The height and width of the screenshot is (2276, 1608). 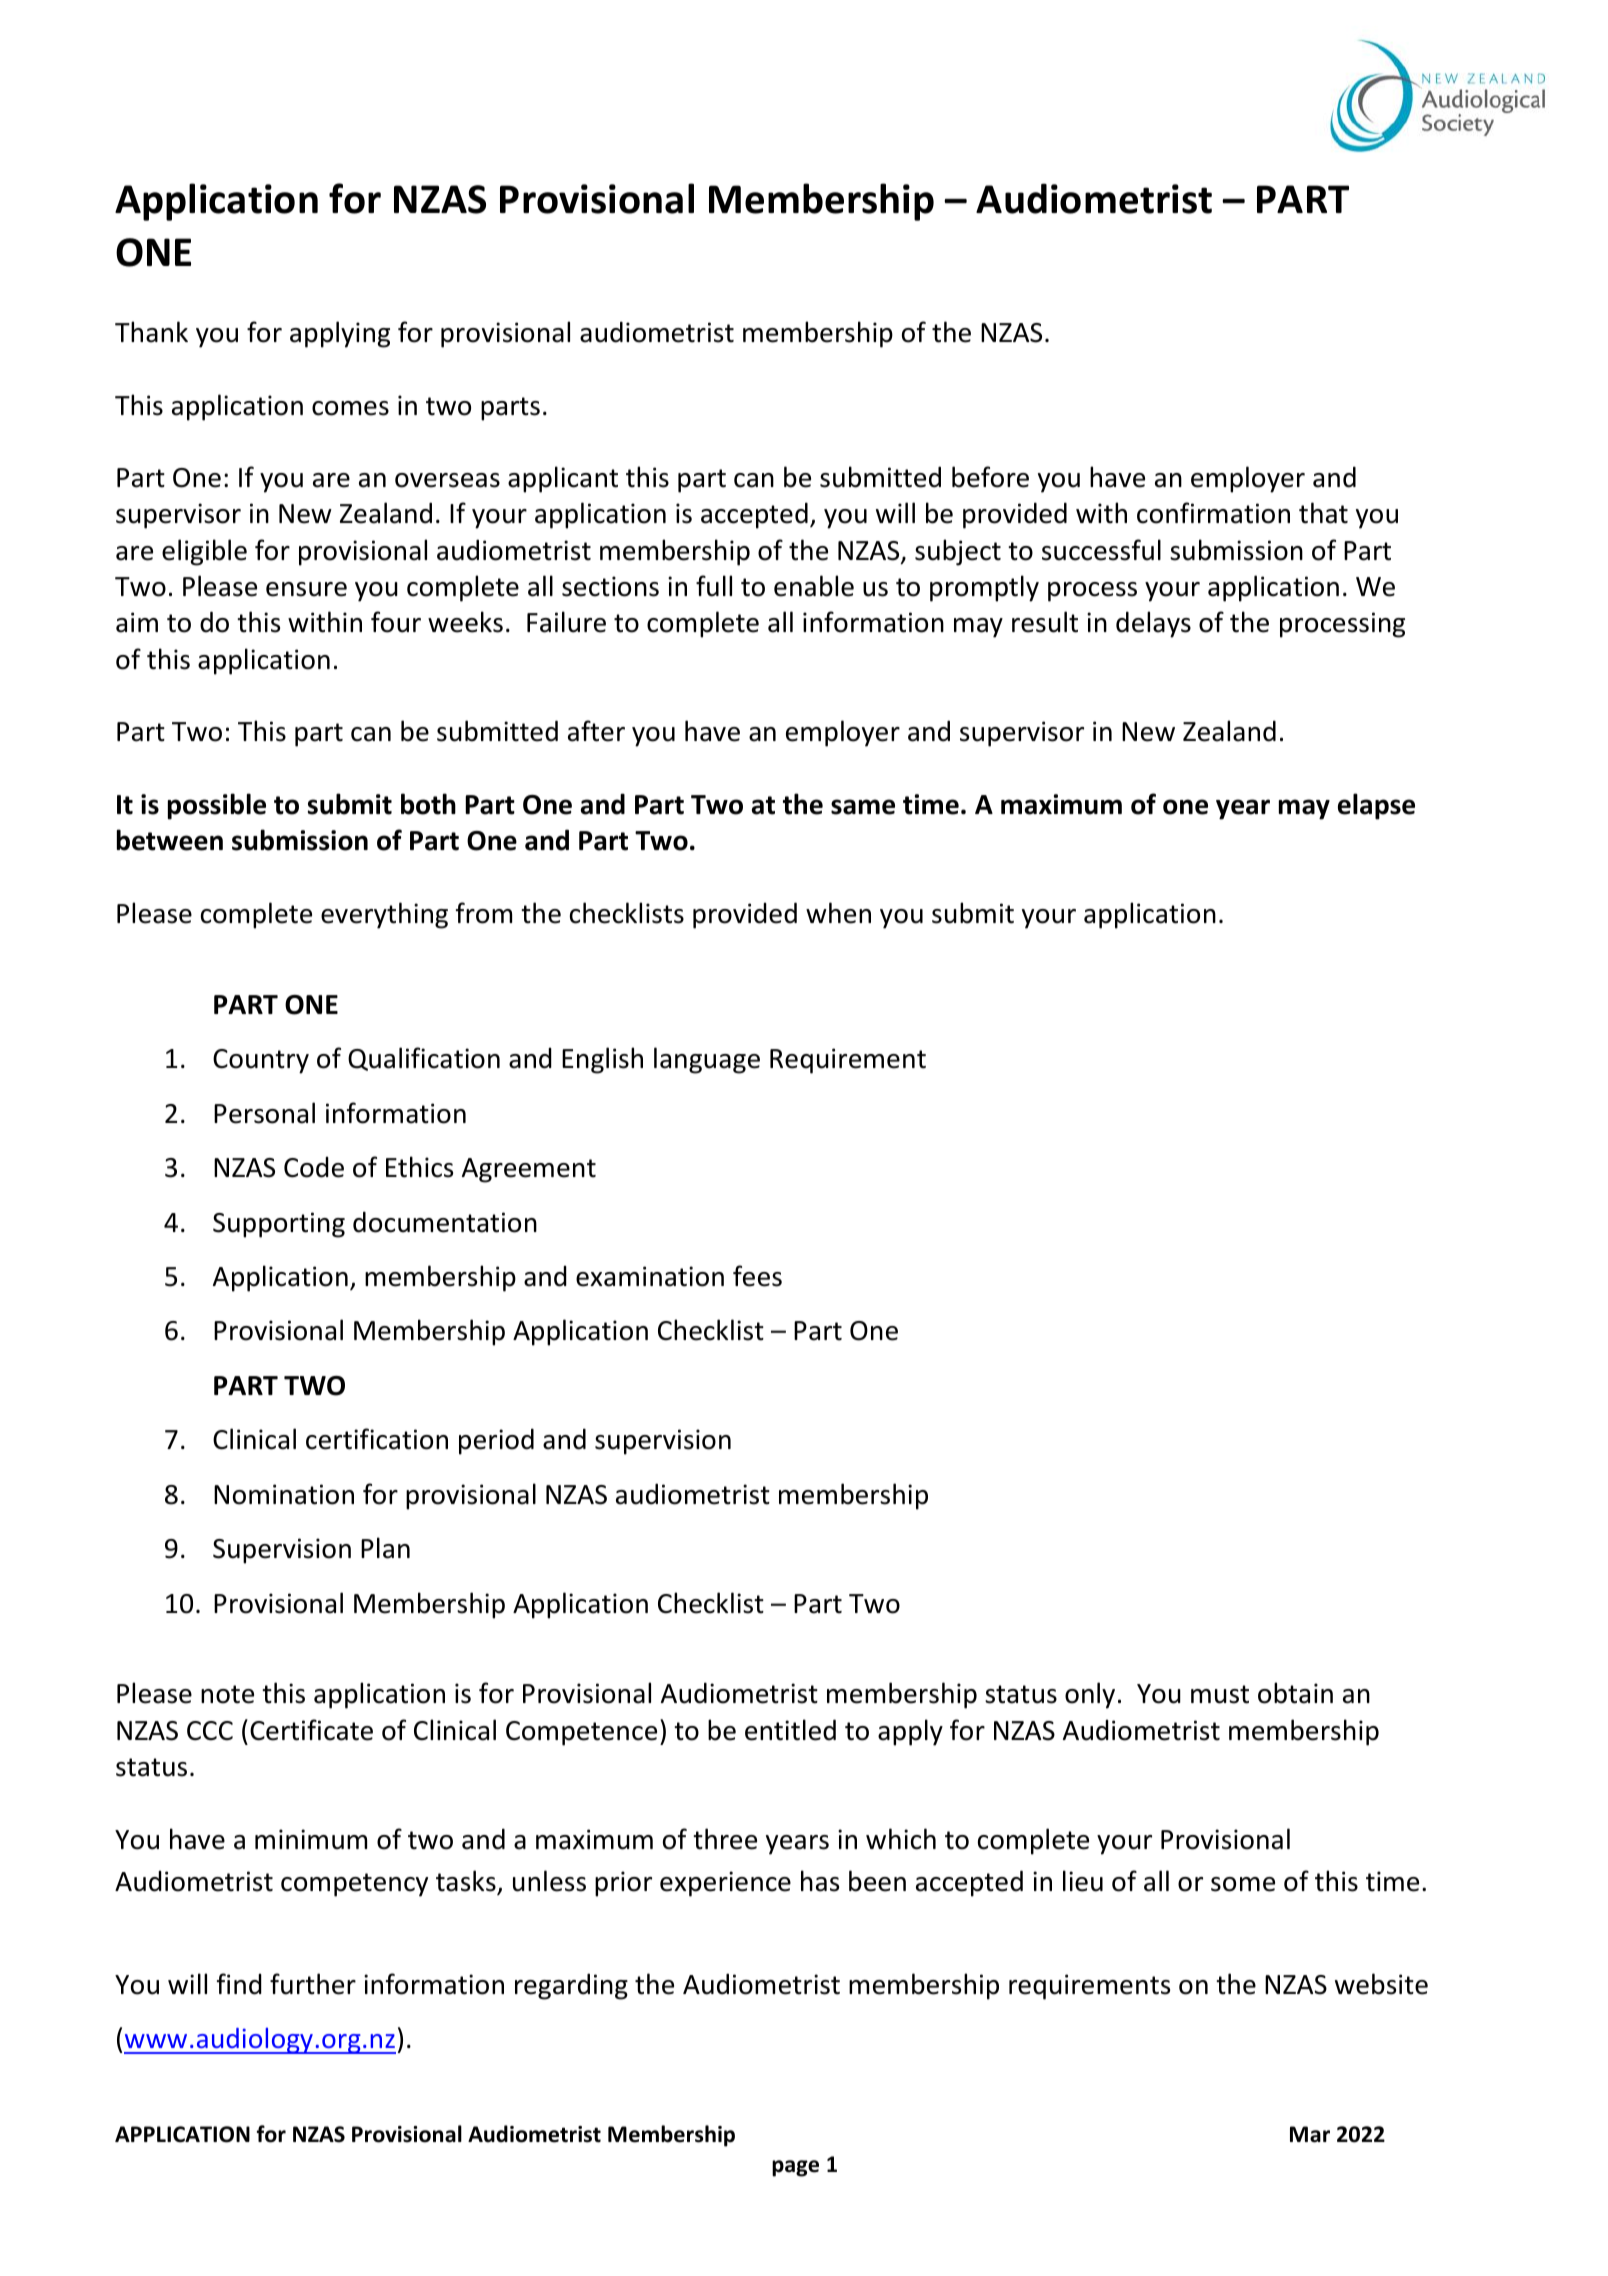 What do you see at coordinates (795, 2168) in the screenshot?
I see `page` at bounding box center [795, 2168].
